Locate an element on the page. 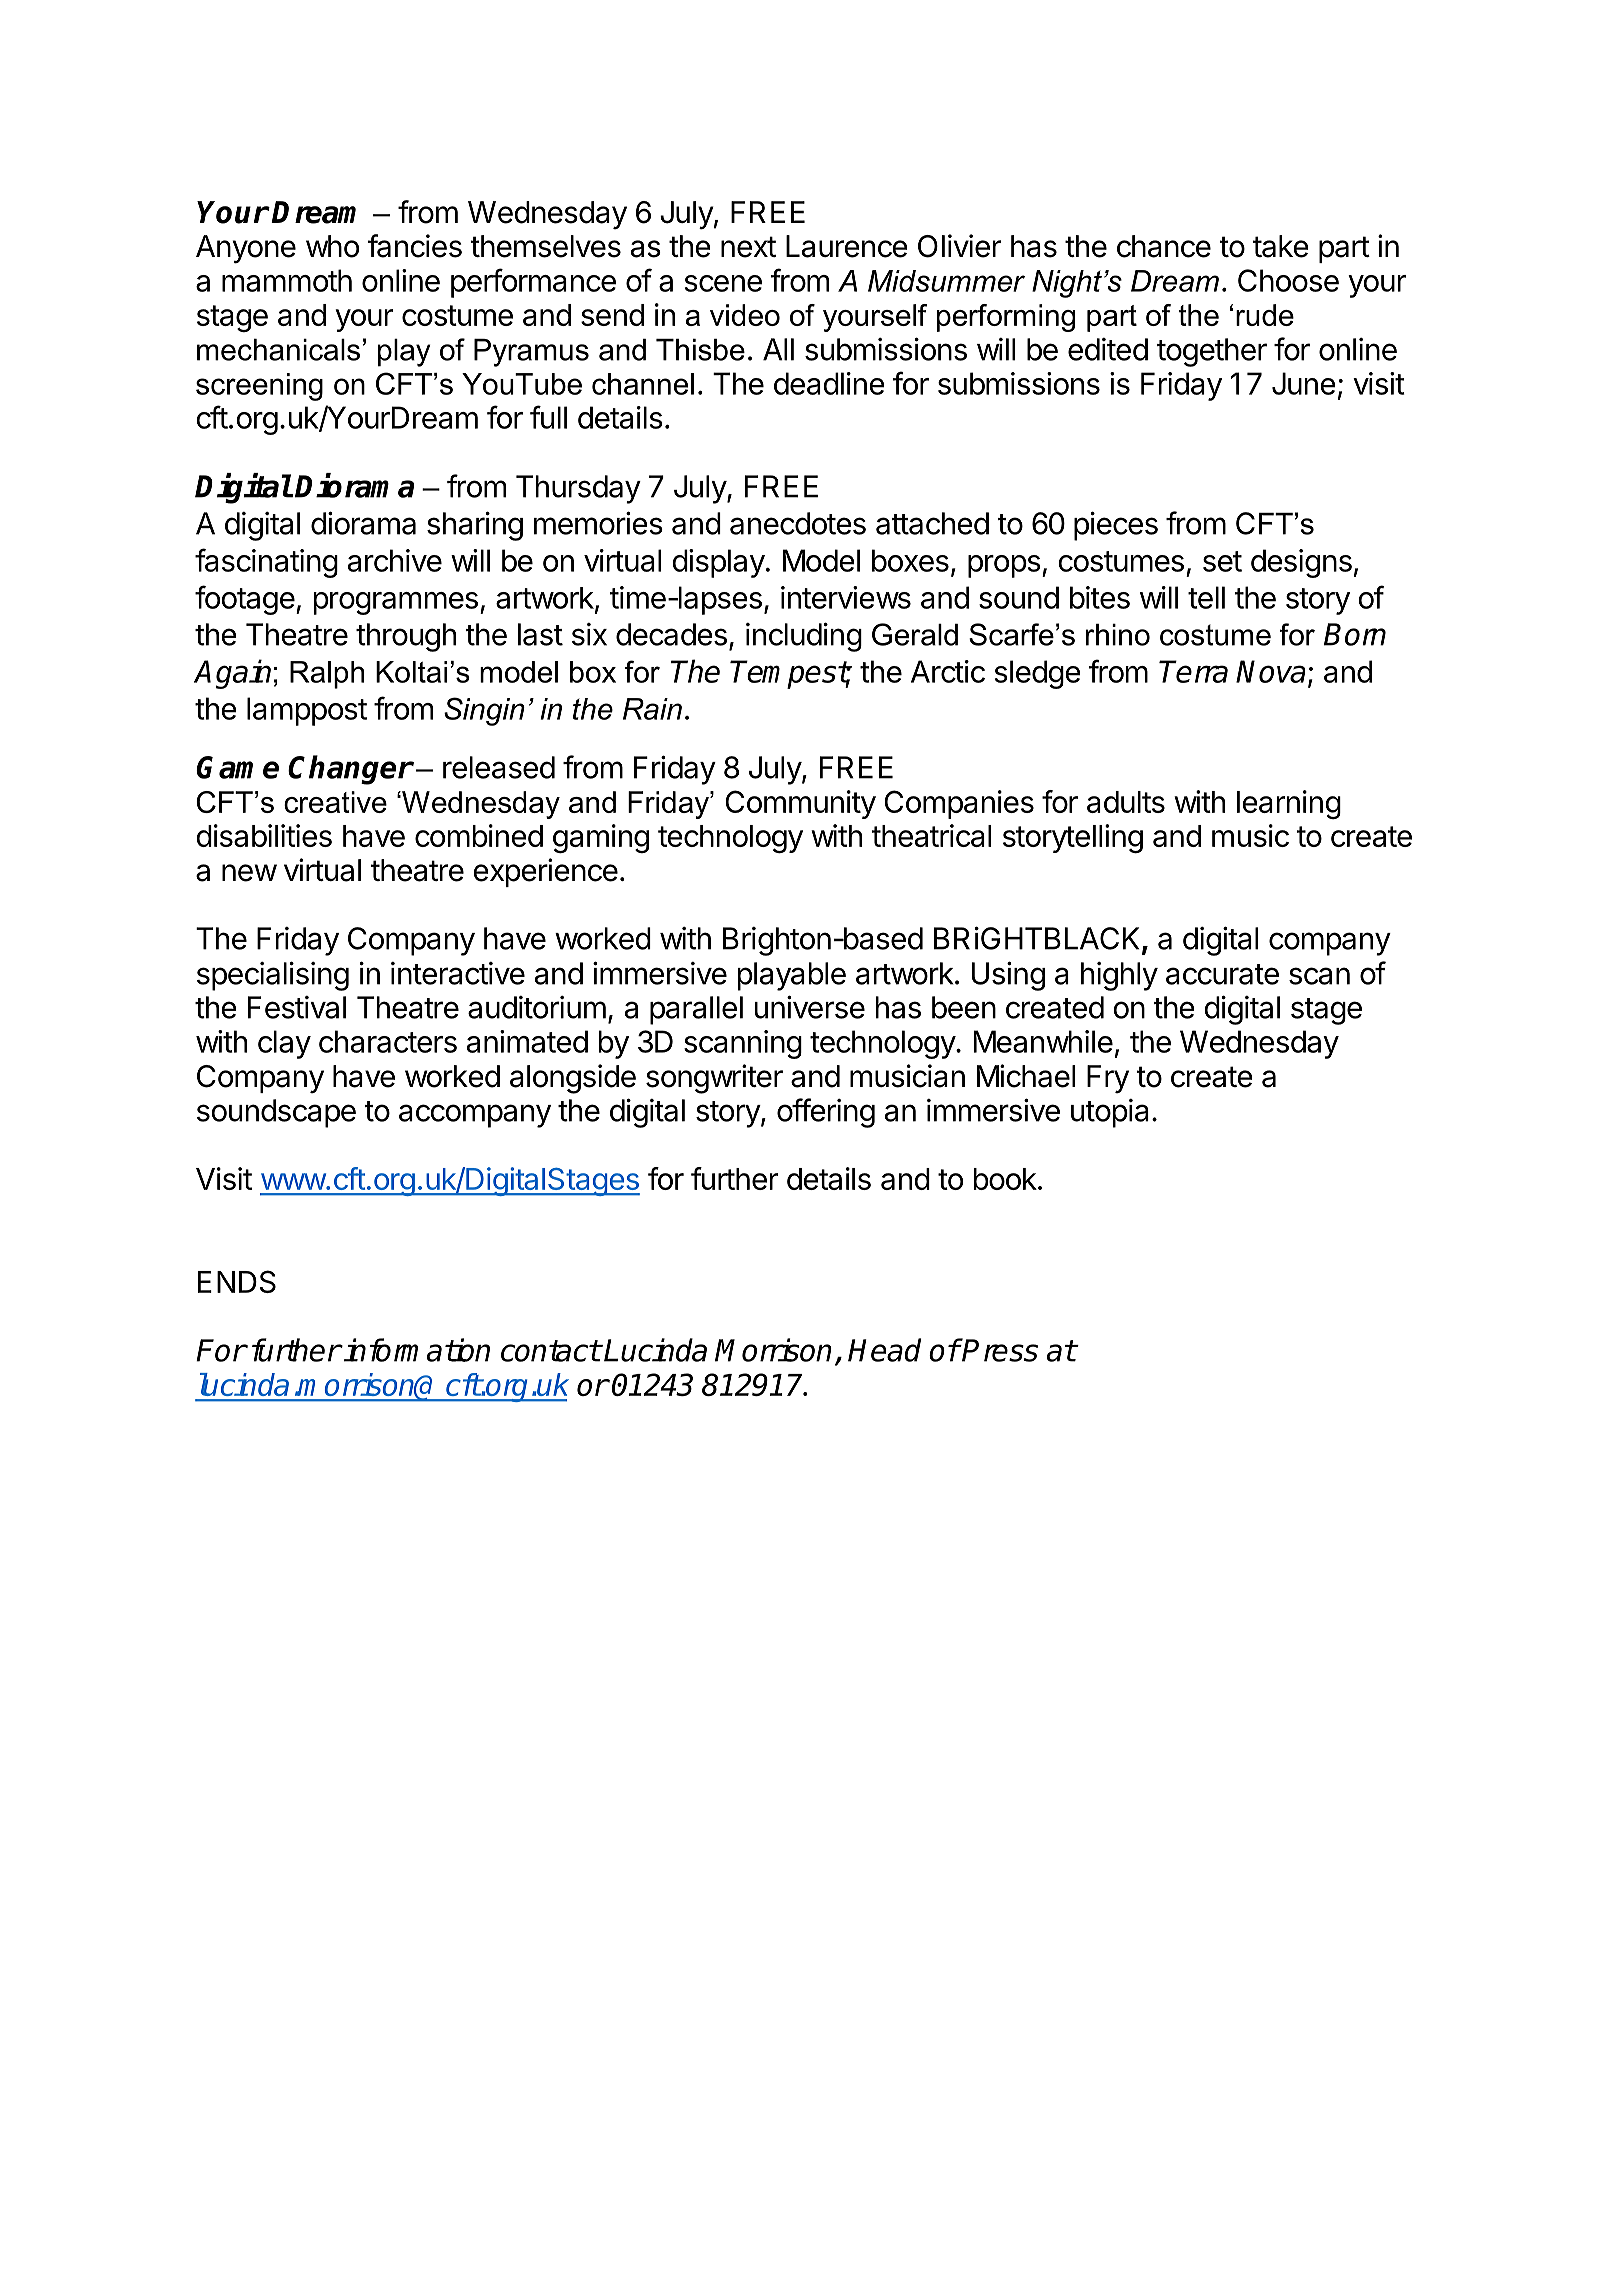 Image resolution: width=1614 pixels, height=2283 pixels. scene is located at coordinates (723, 283).
